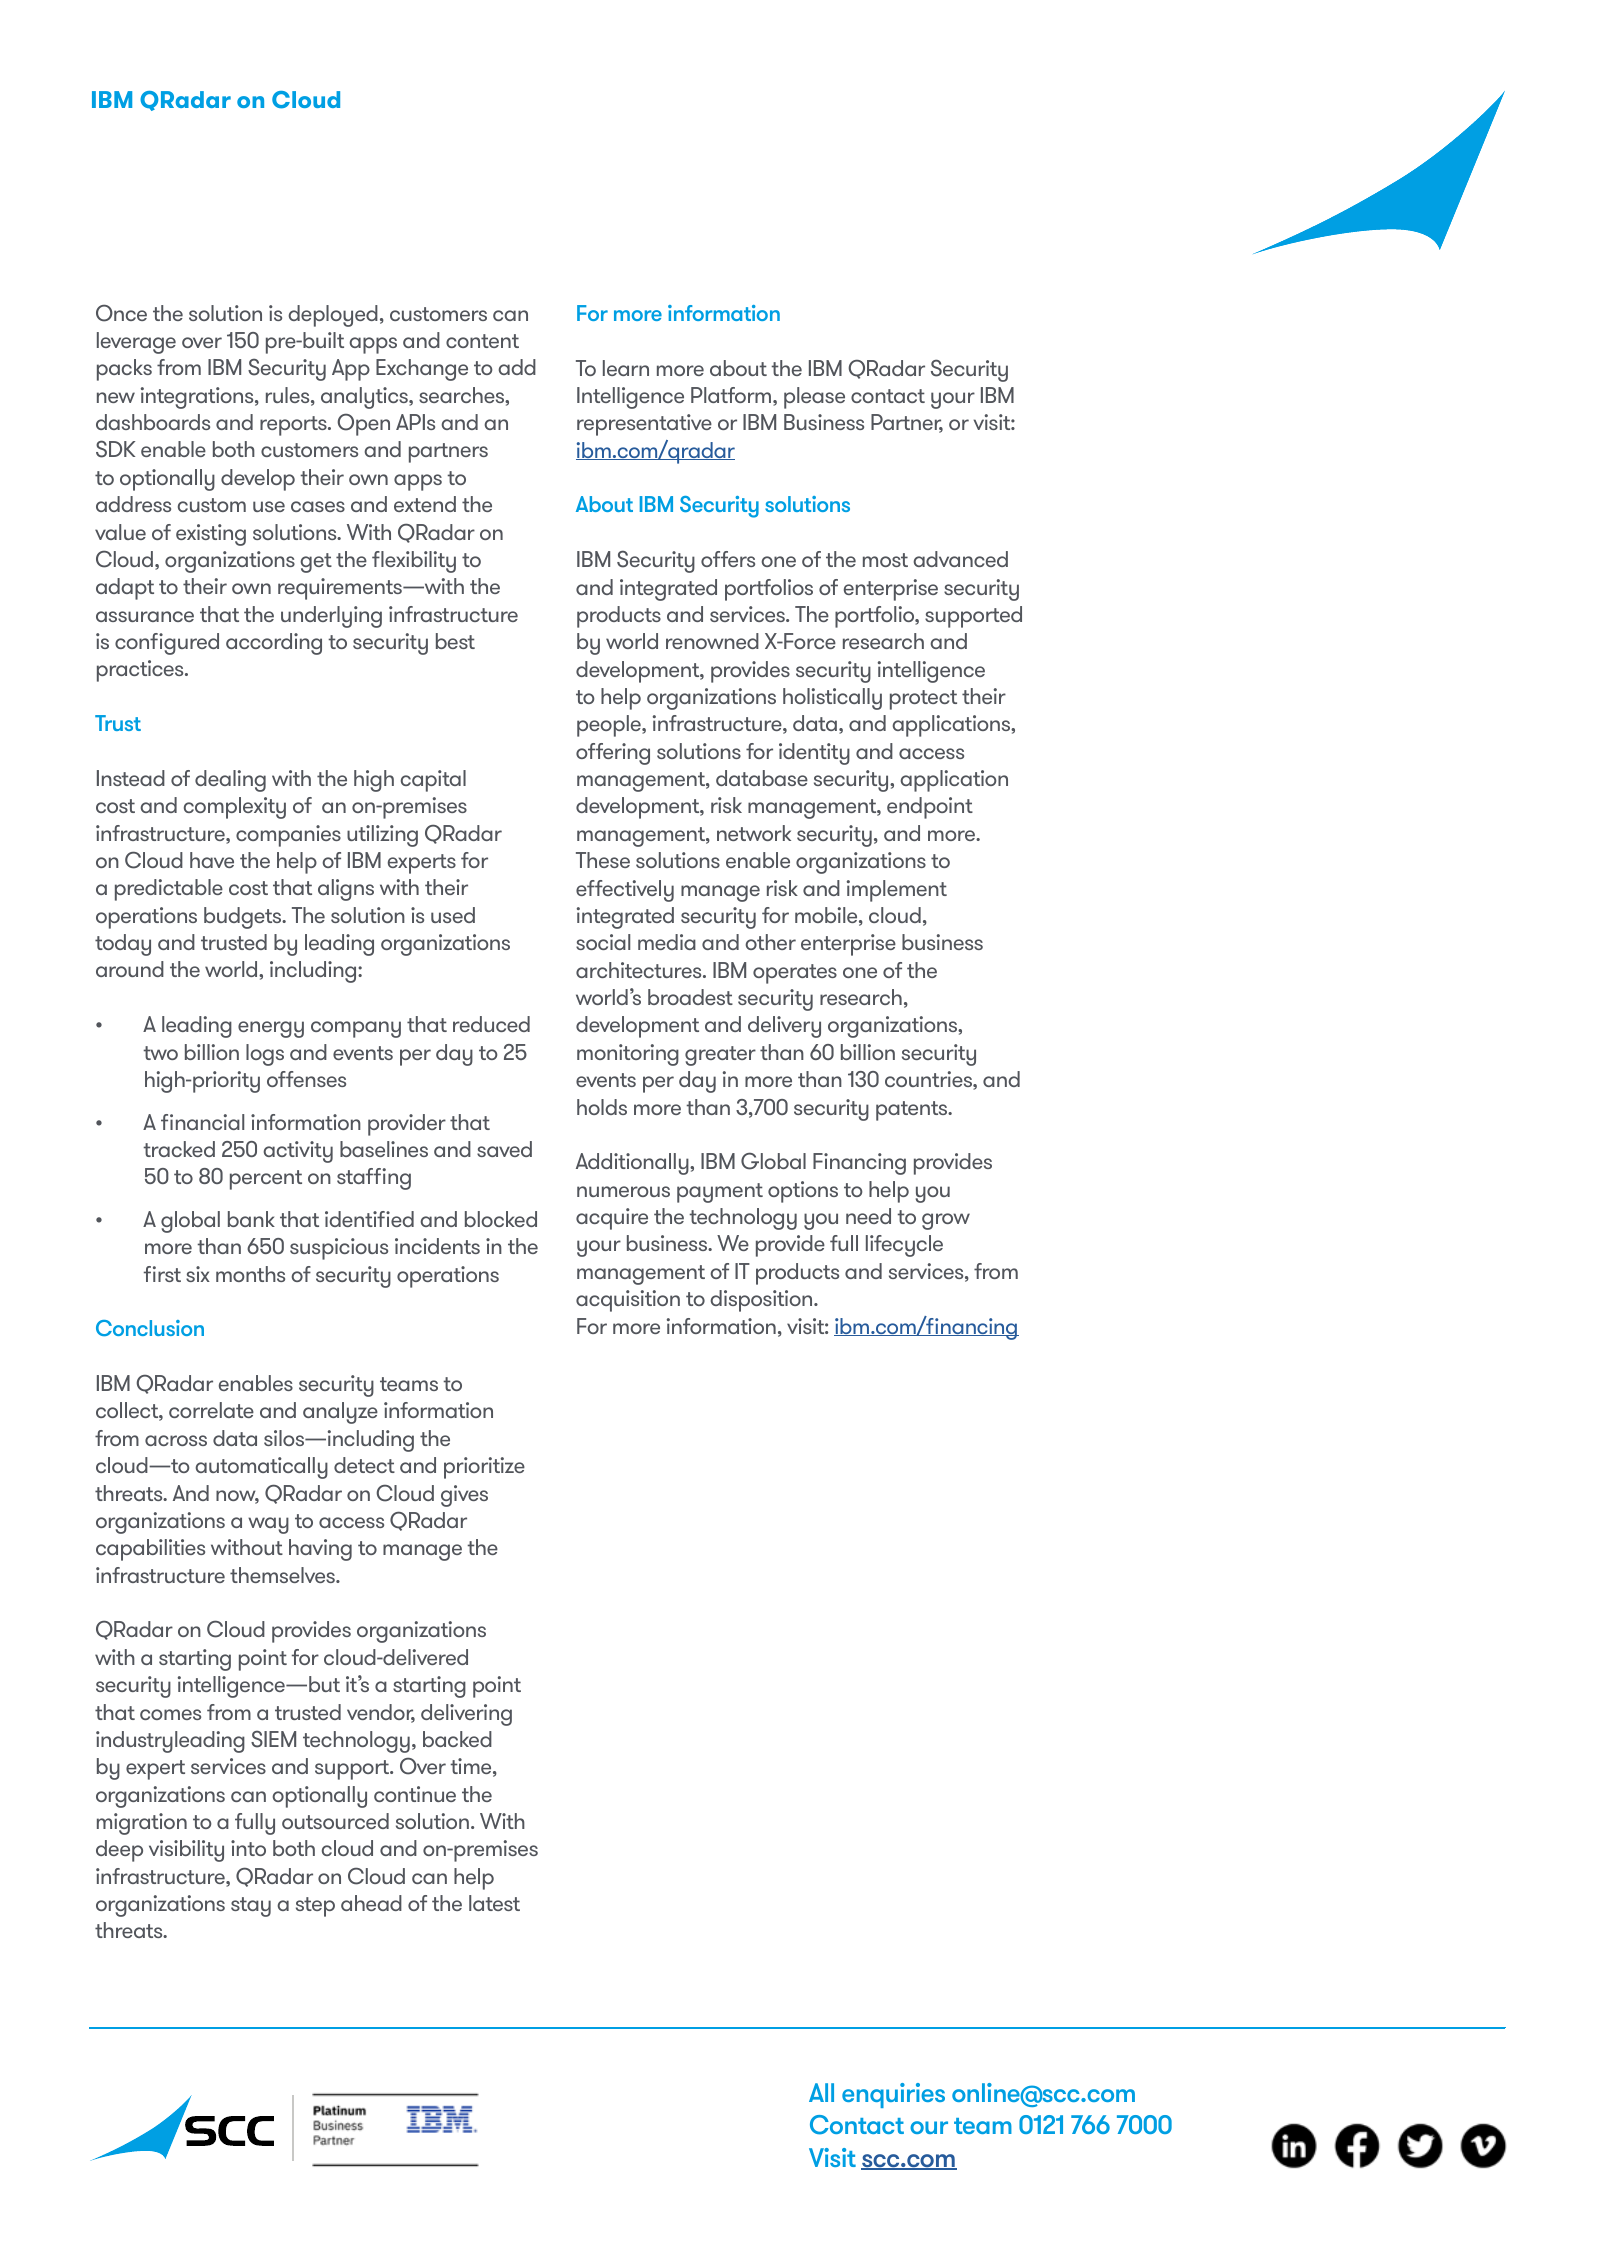  What do you see at coordinates (814, 754) in the screenshot?
I see `identity` at bounding box center [814, 754].
